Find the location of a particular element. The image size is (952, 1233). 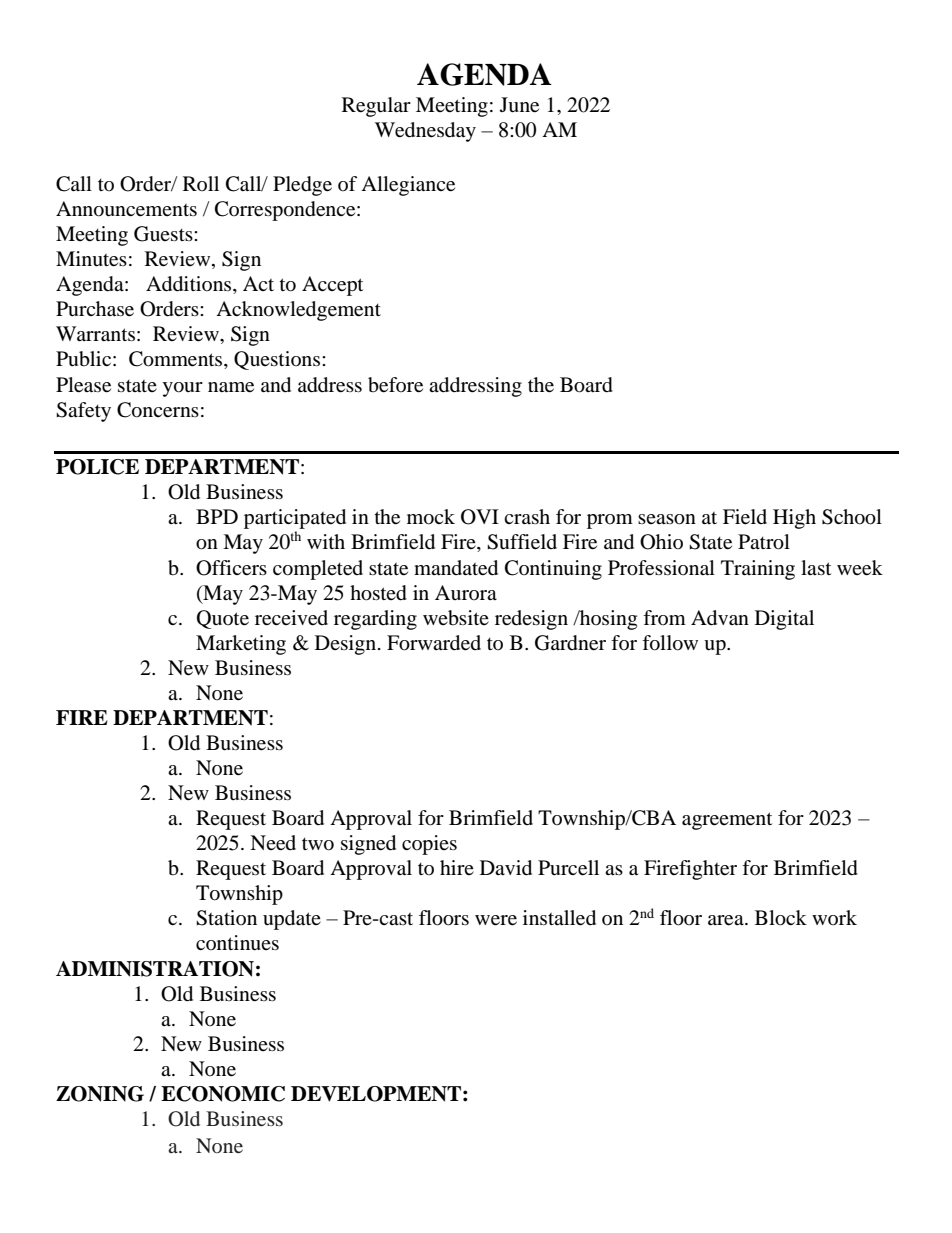

before is located at coordinates (395, 385).
